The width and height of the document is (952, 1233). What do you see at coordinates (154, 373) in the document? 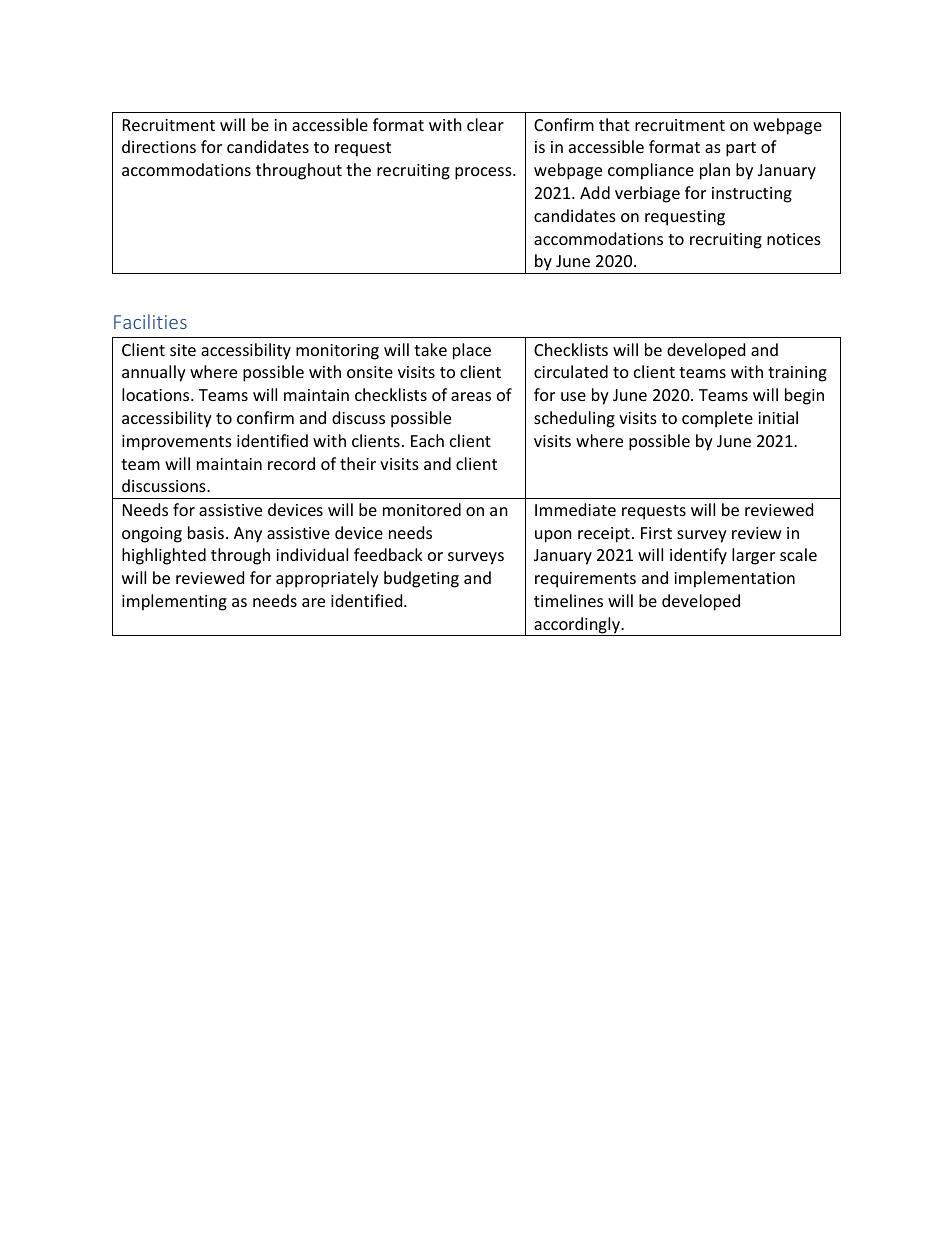
I see `annually` at bounding box center [154, 373].
